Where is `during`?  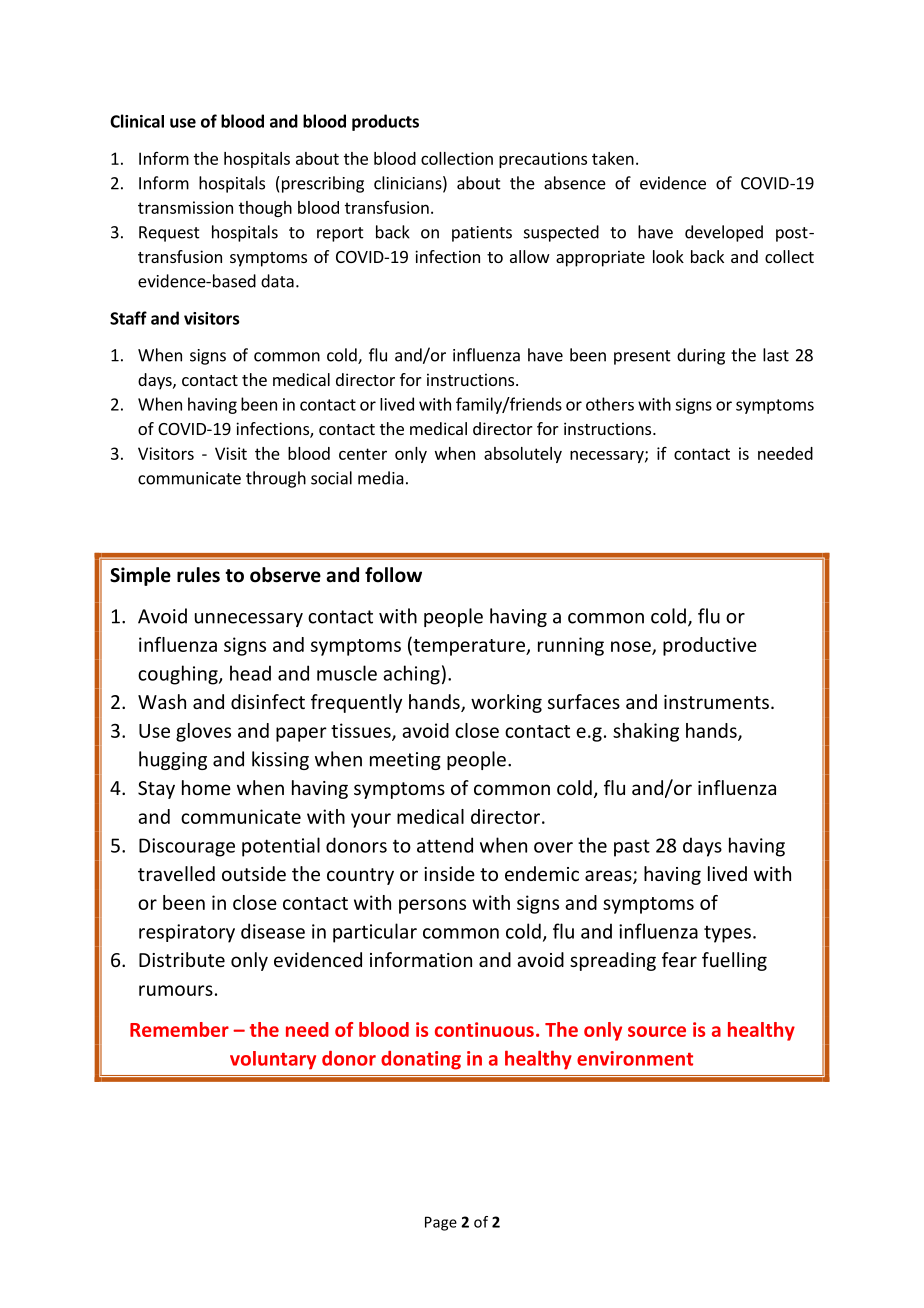 during is located at coordinates (701, 356).
